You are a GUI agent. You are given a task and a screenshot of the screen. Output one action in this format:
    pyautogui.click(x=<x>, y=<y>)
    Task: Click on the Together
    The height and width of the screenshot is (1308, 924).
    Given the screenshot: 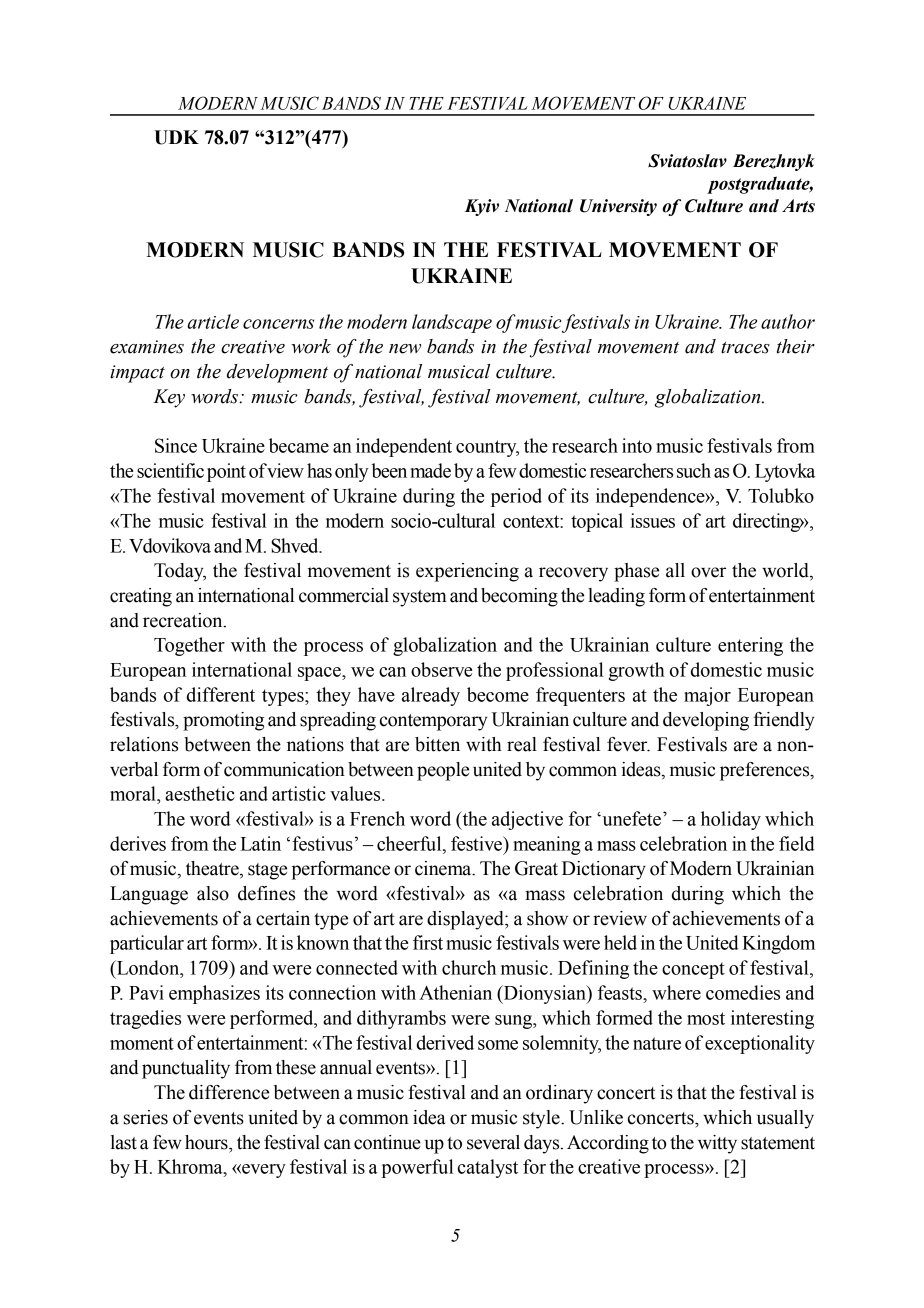 What is the action you would take?
    pyautogui.click(x=189, y=646)
